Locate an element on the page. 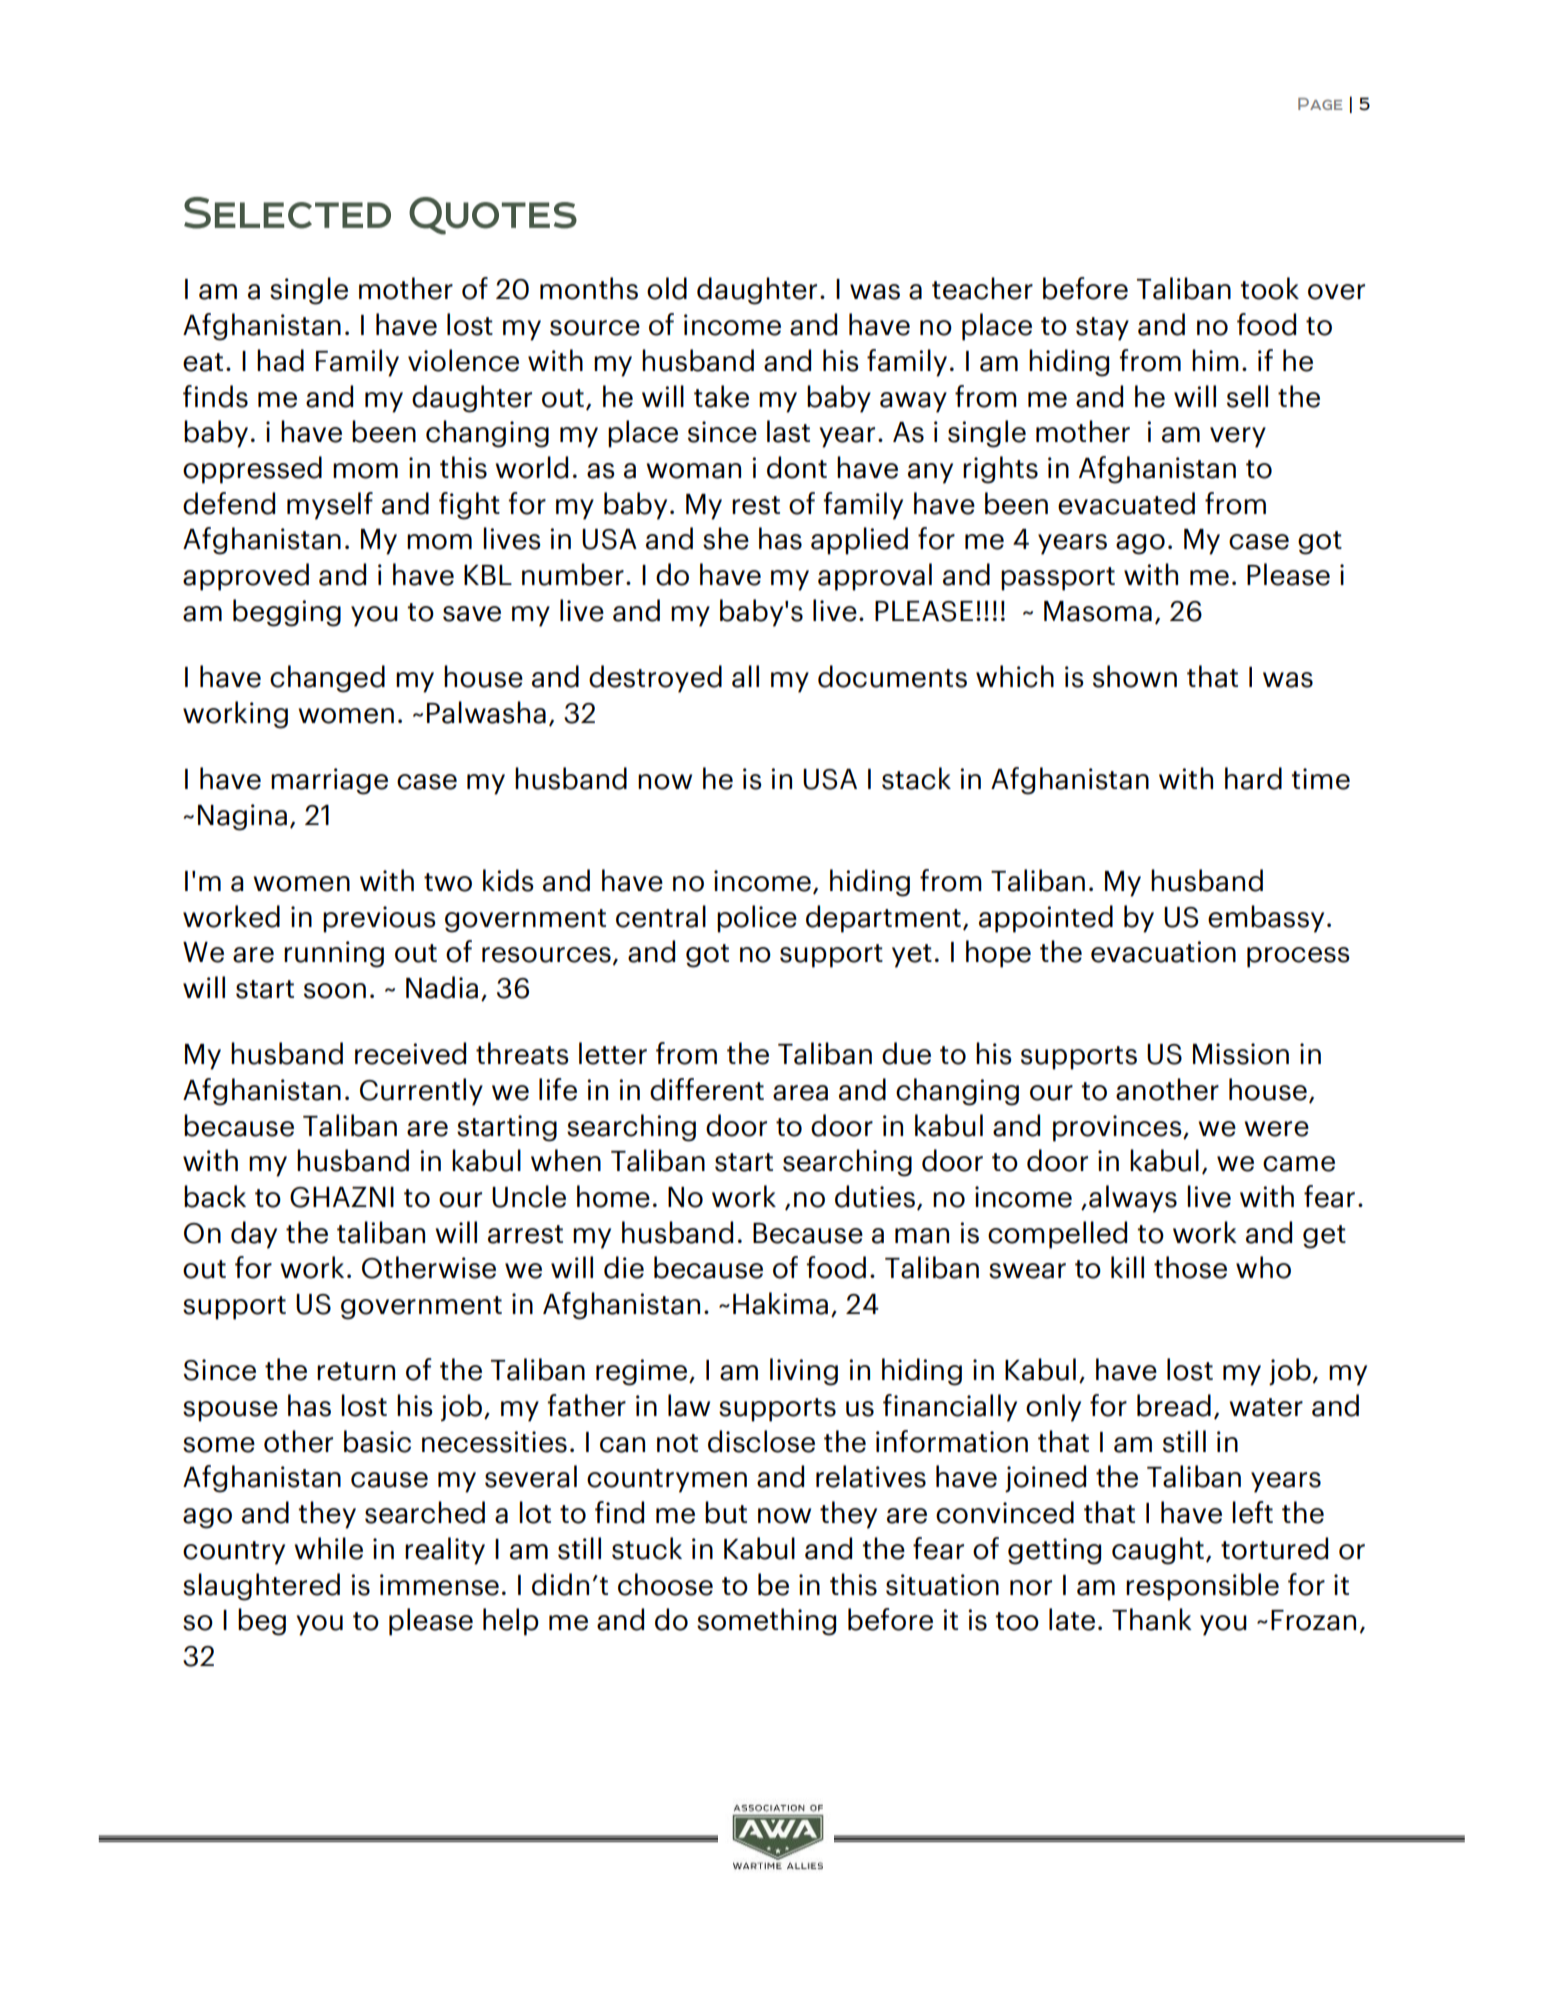  myself is located at coordinates (330, 506).
